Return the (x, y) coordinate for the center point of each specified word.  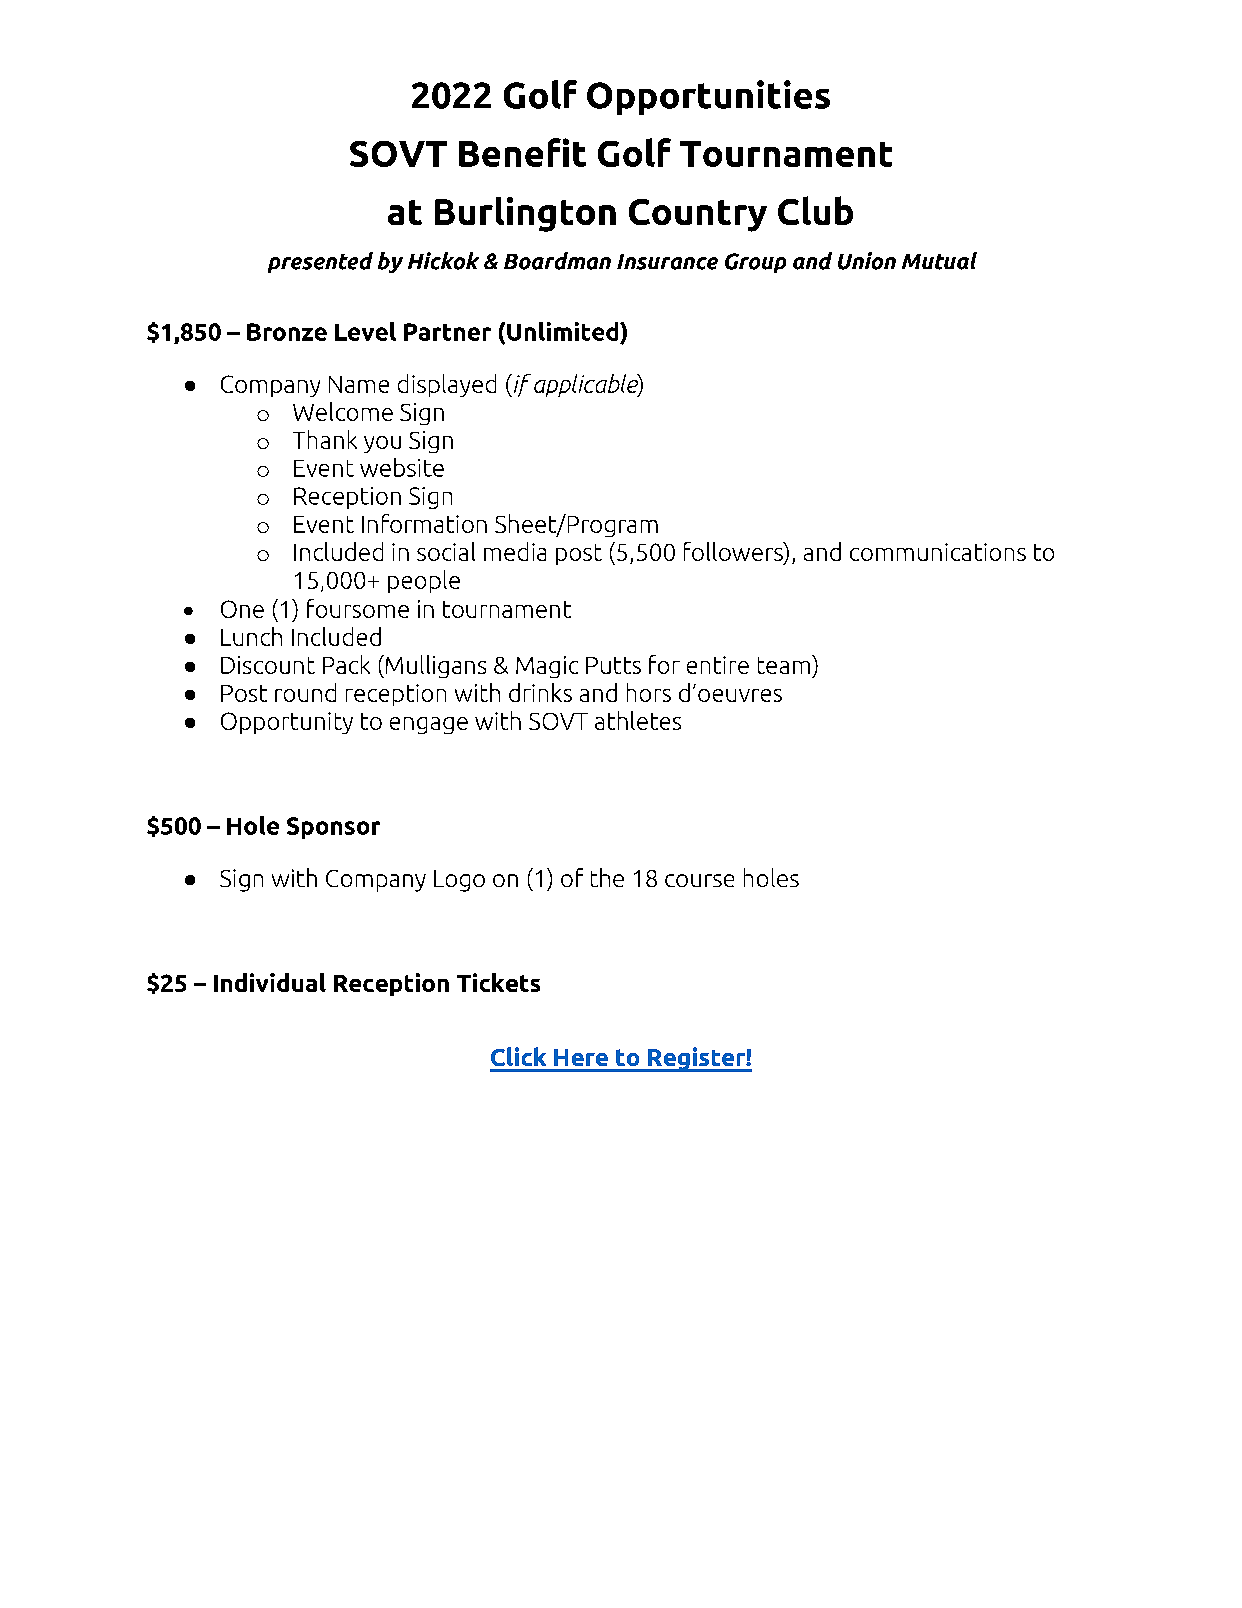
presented (320, 262)
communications (938, 552)
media (515, 551)
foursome (358, 608)
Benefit (522, 152)
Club (815, 210)
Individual (270, 982)
